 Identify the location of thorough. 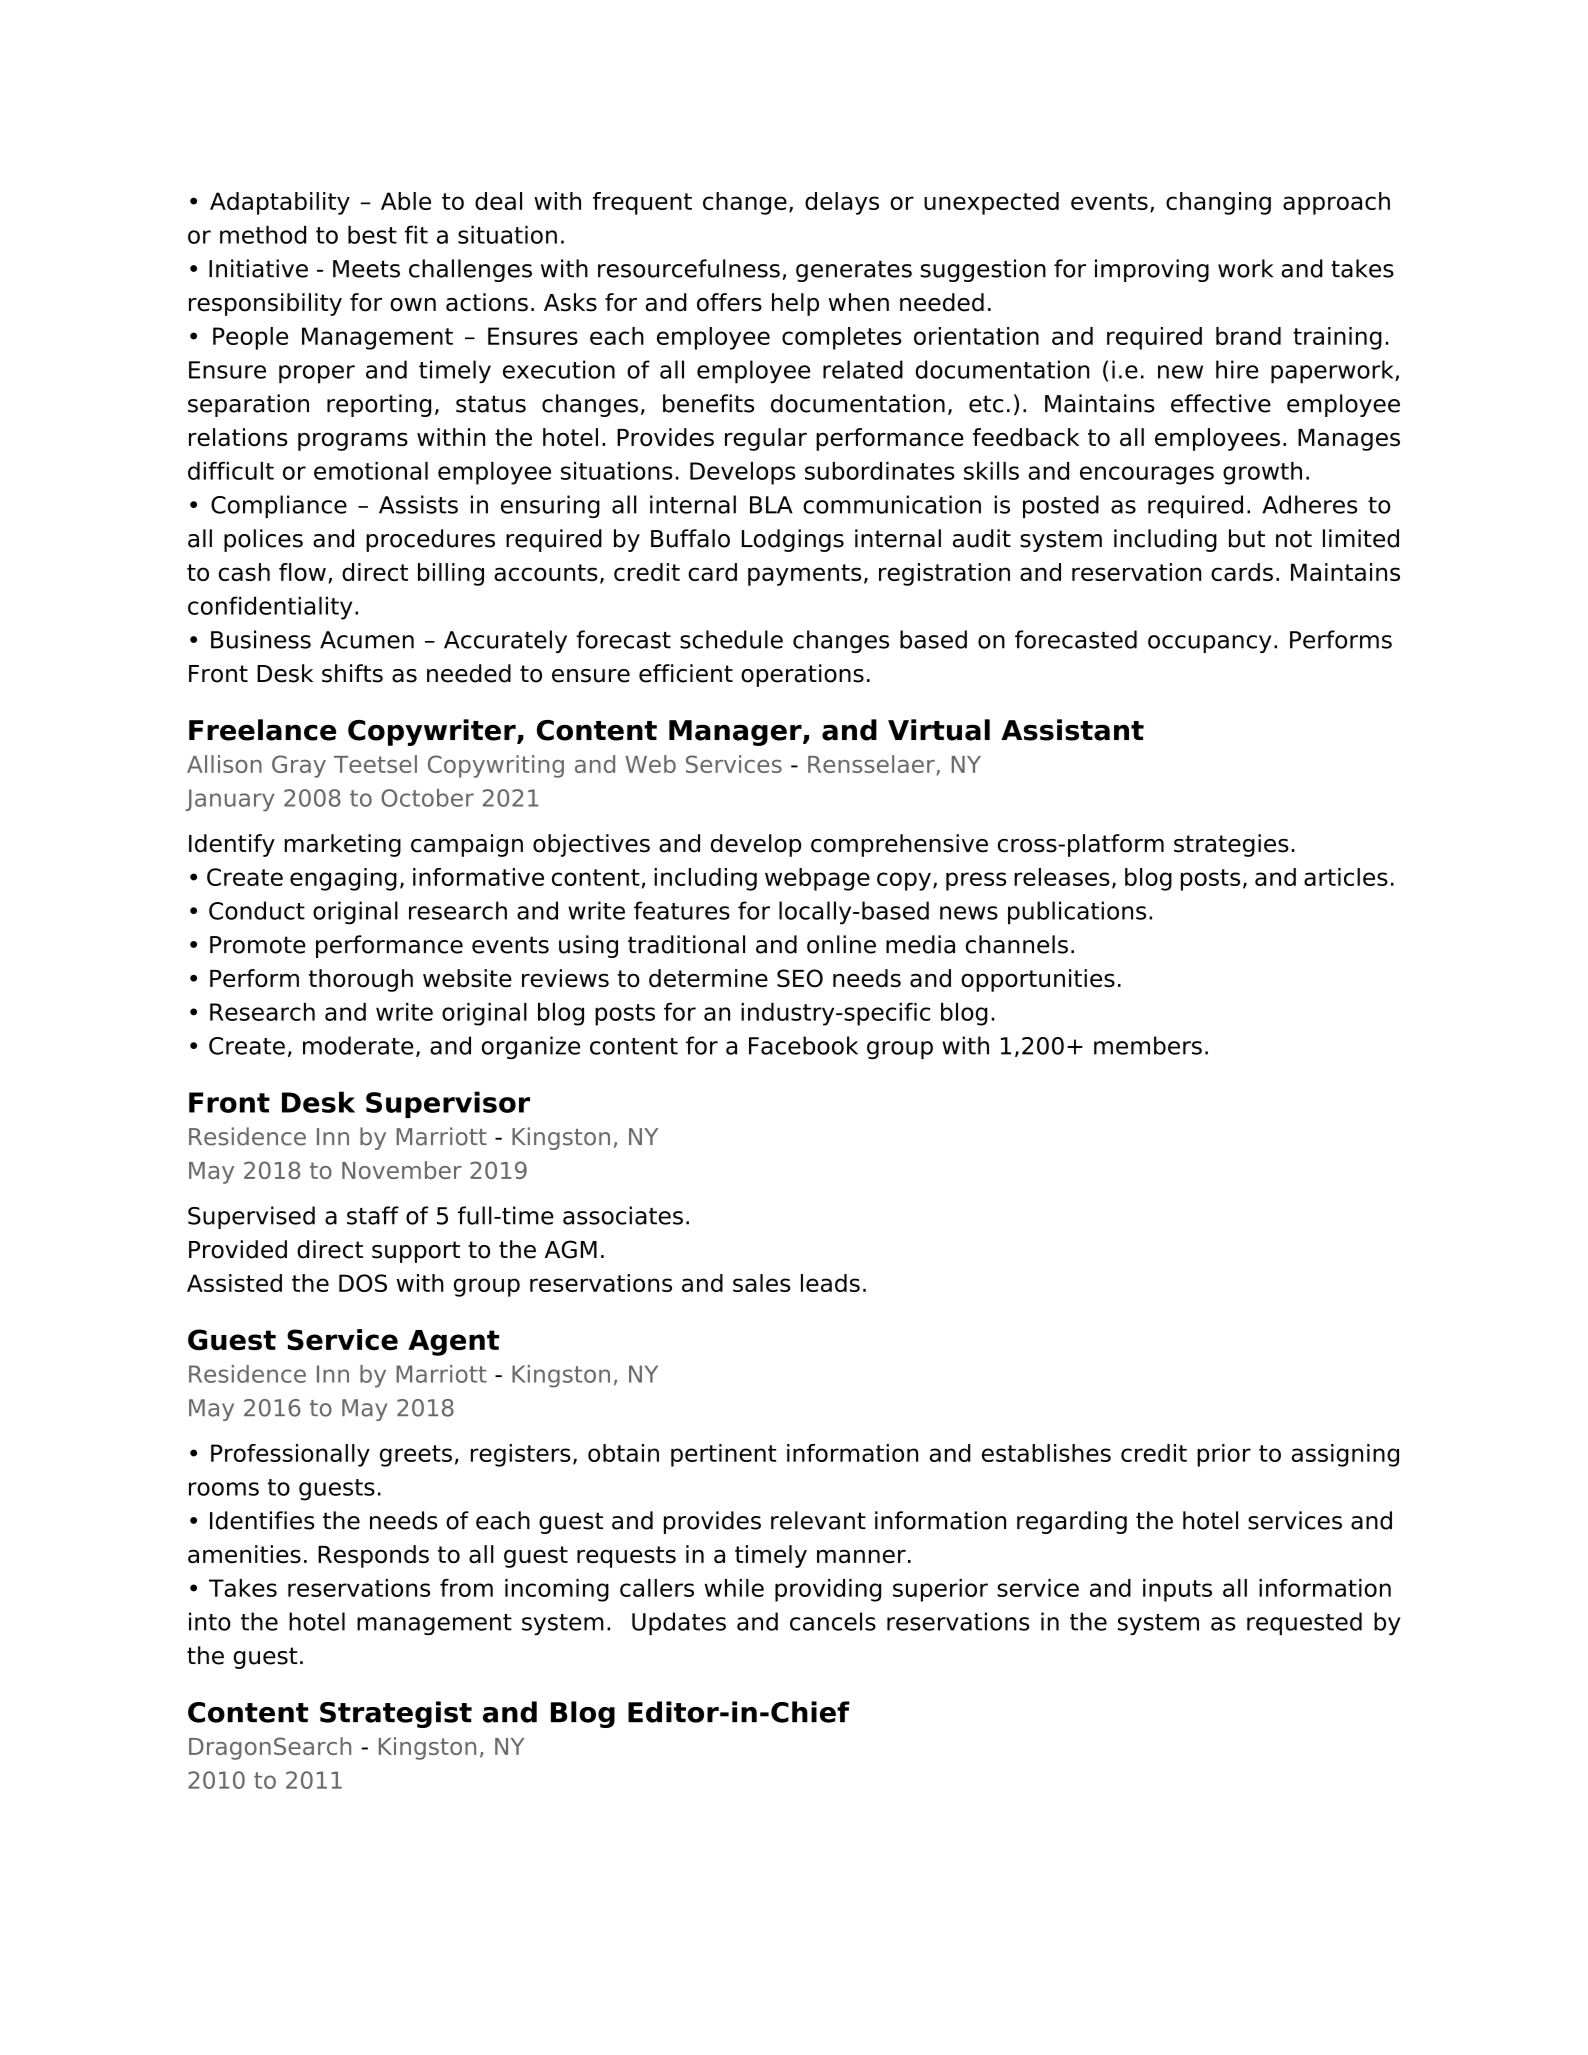
(361, 980).
